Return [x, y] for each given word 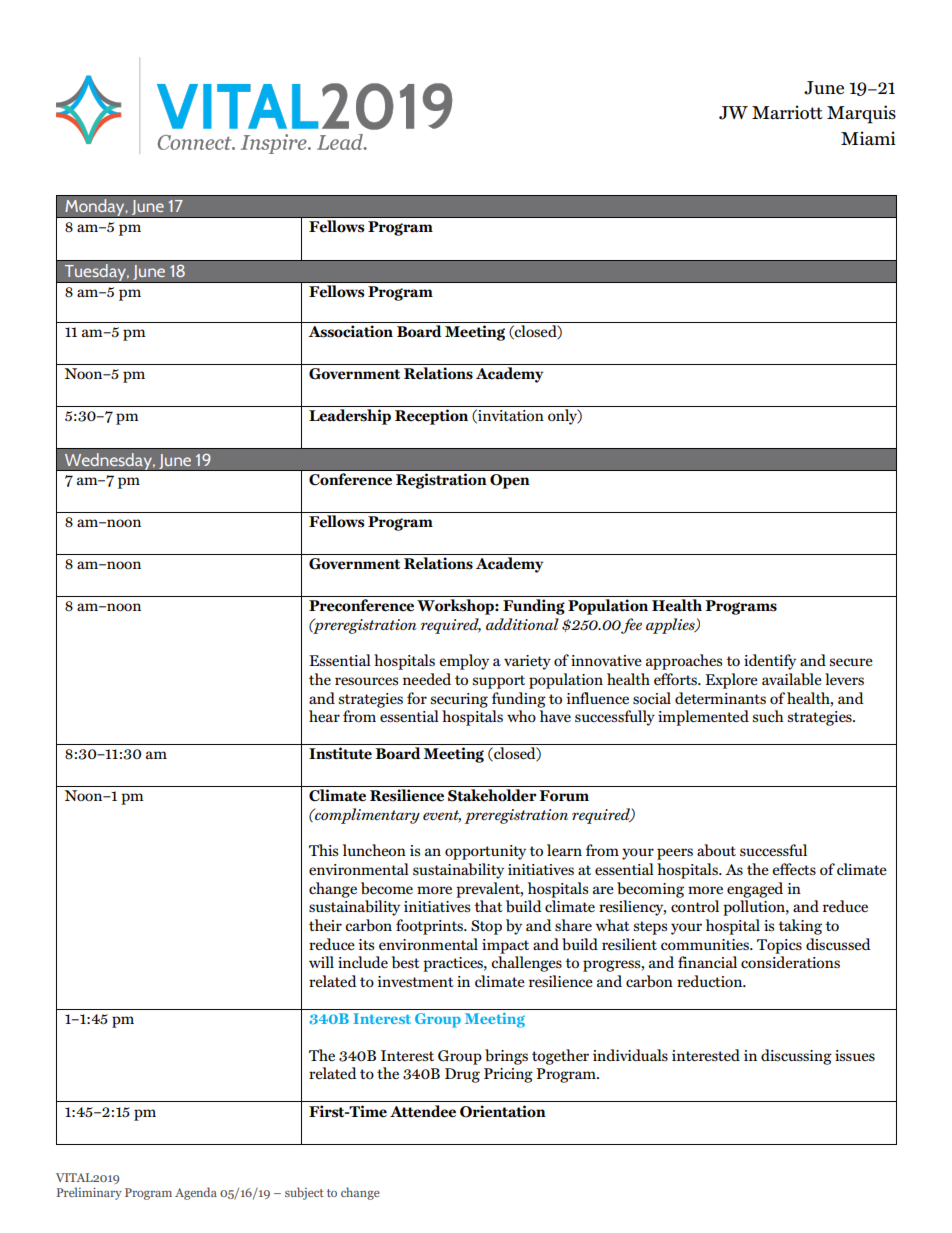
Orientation [503, 1111]
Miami [868, 138]
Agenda [196, 1193]
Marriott [787, 112]
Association [350, 331]
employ [464, 662]
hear [324, 716]
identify [770, 662]
